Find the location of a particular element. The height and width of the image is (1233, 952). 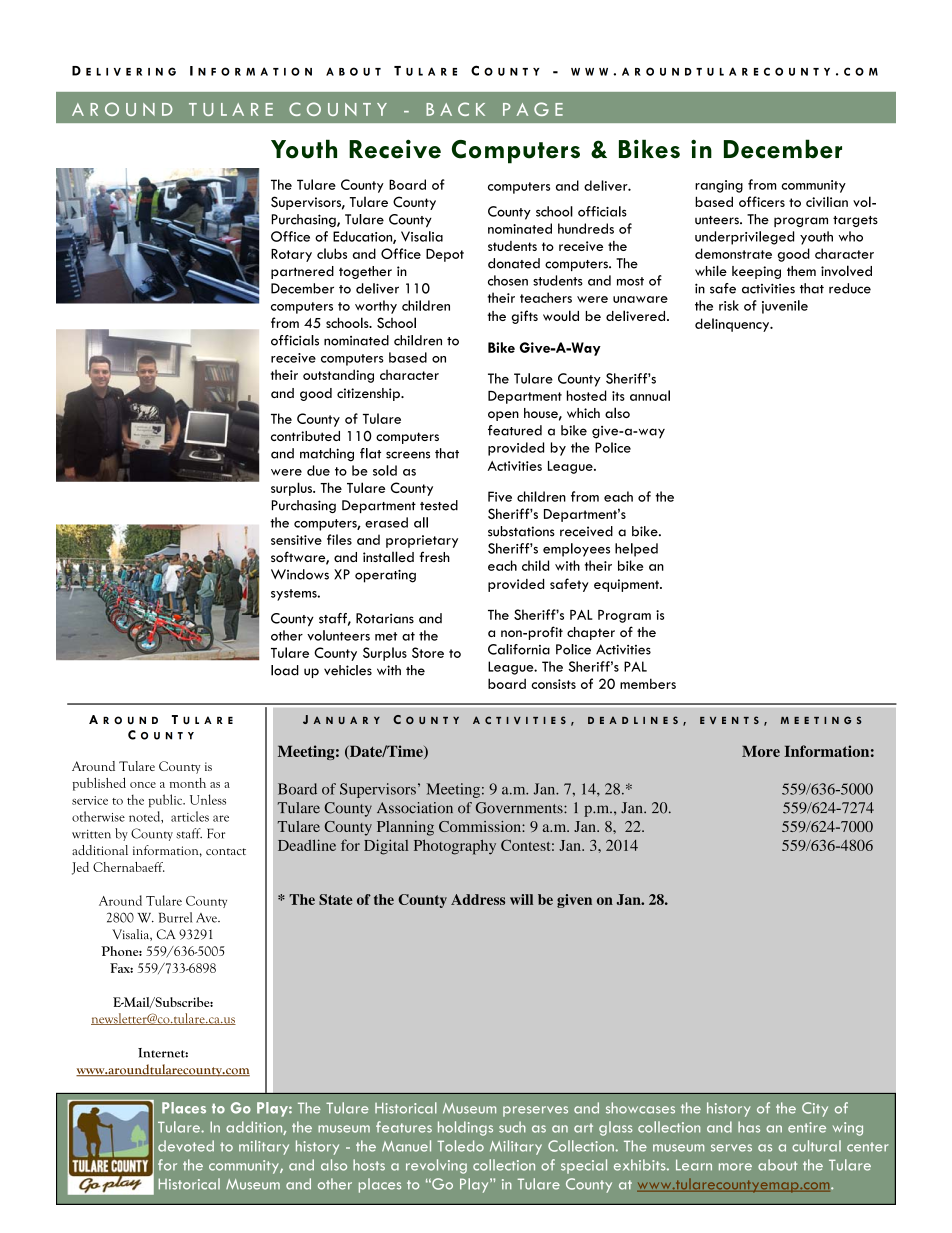

consists is located at coordinates (553, 684).
